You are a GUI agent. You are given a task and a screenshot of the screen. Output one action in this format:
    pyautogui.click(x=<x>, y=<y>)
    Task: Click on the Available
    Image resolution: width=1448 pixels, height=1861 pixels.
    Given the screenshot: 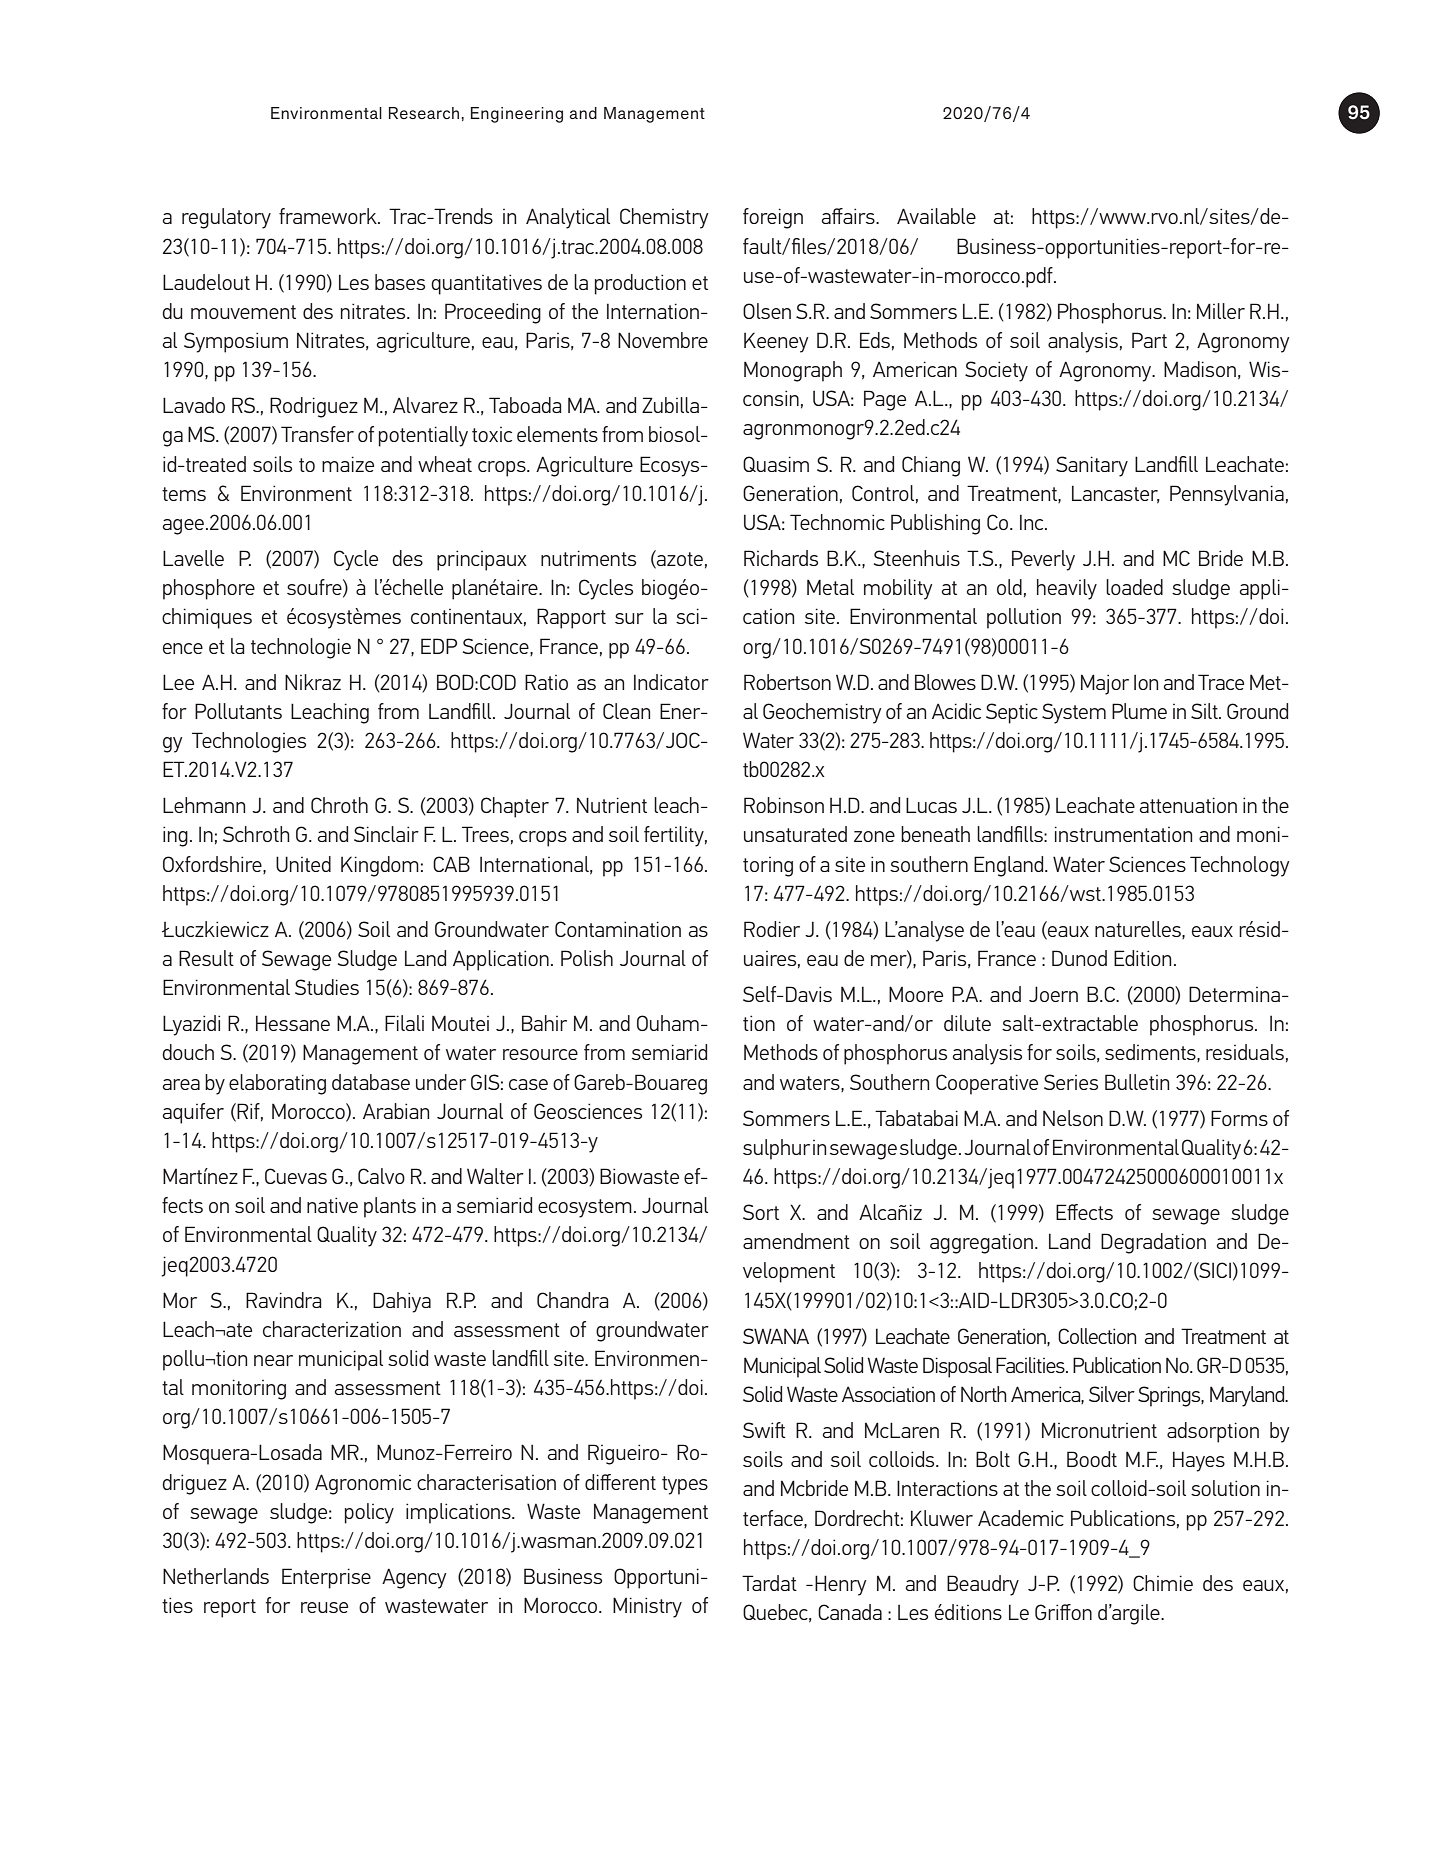 What is the action you would take?
    pyautogui.click(x=936, y=216)
